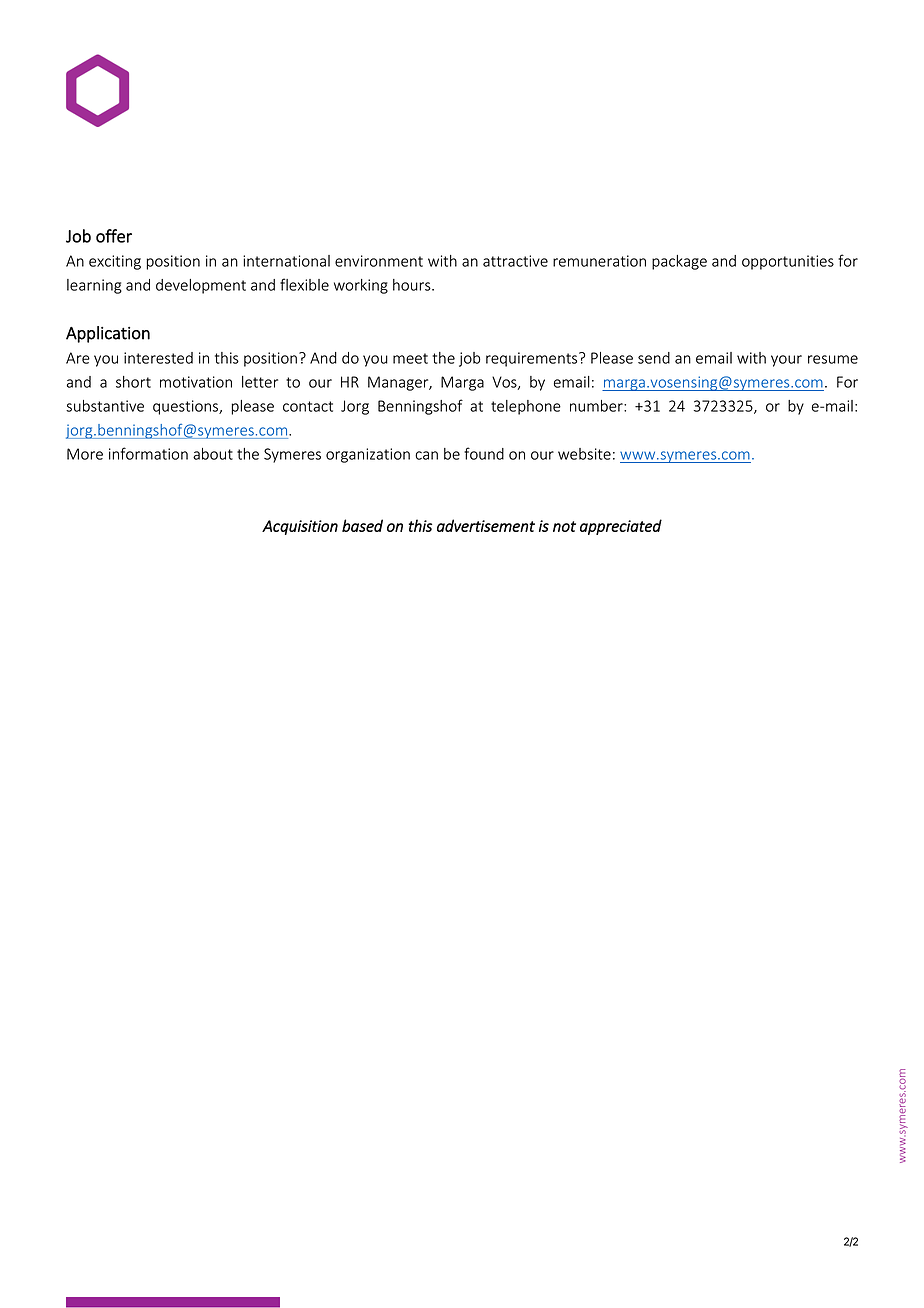 The image size is (924, 1308). I want to click on your, so click(786, 361).
